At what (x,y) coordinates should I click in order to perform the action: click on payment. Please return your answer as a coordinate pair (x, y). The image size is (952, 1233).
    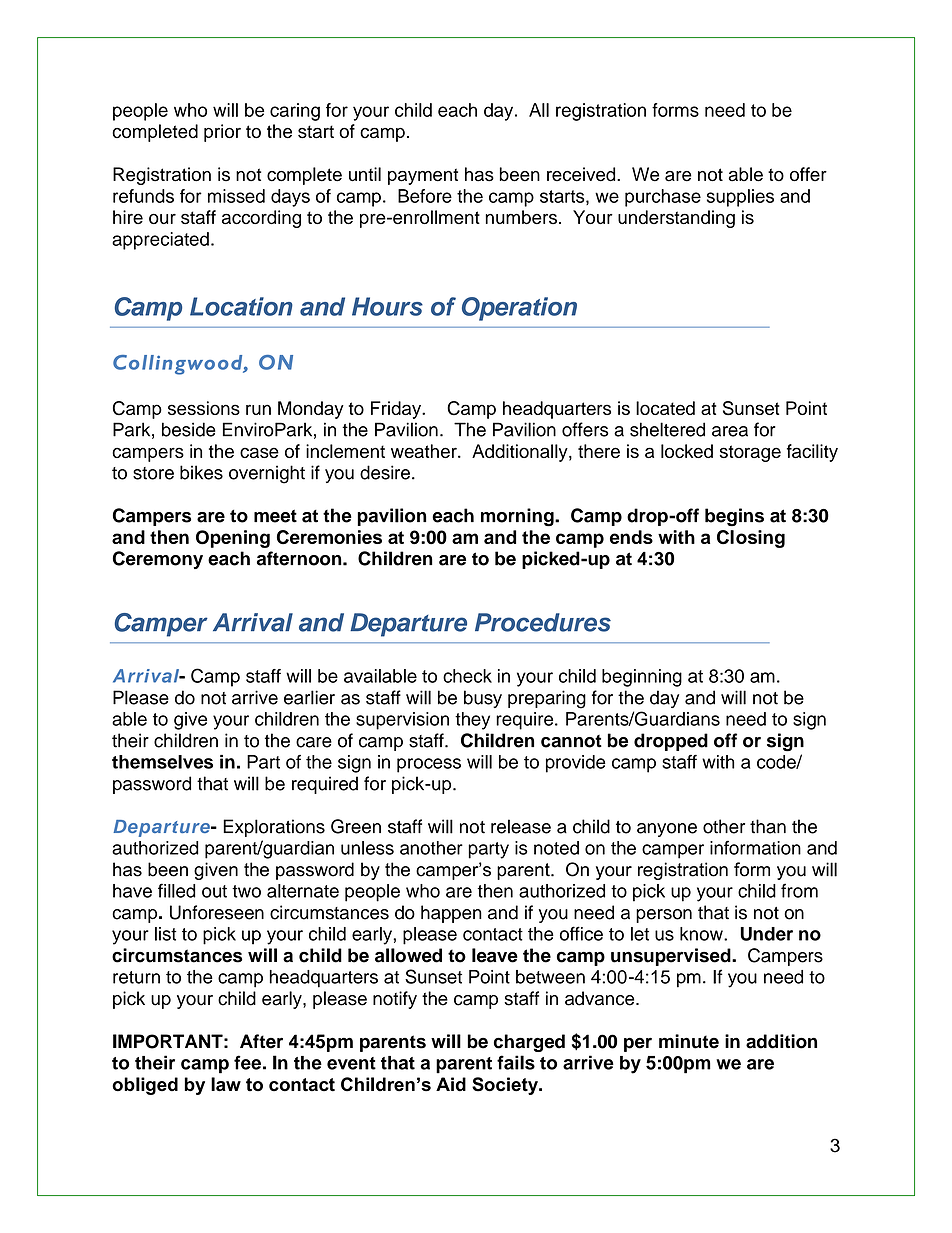
    Looking at the image, I should click on (423, 176).
